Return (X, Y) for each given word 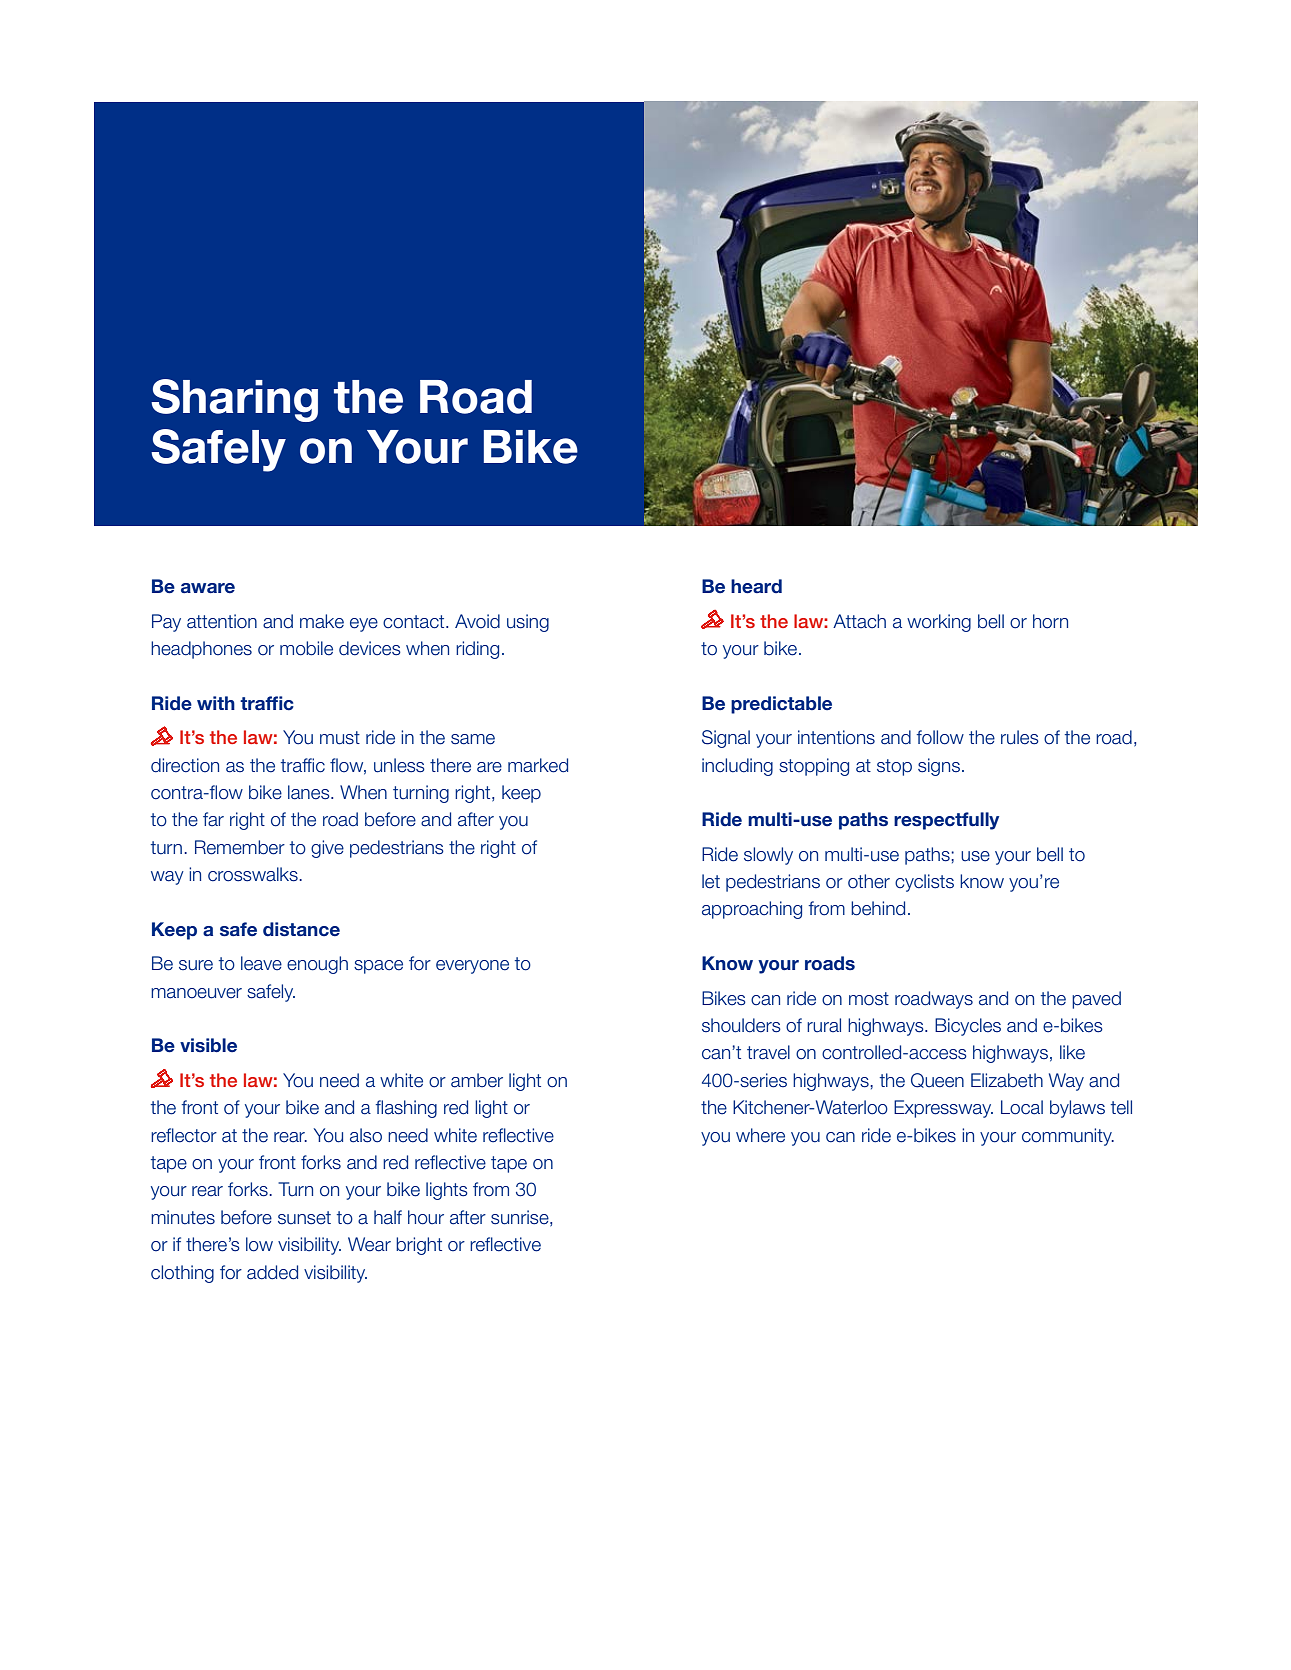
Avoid (477, 621)
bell (1050, 854)
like (1072, 1052)
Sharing (234, 400)
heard (756, 586)
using (528, 623)
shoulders (741, 1025)
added (272, 1272)
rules (1020, 737)
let (711, 881)
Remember (240, 847)
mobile (306, 648)
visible (208, 1045)
